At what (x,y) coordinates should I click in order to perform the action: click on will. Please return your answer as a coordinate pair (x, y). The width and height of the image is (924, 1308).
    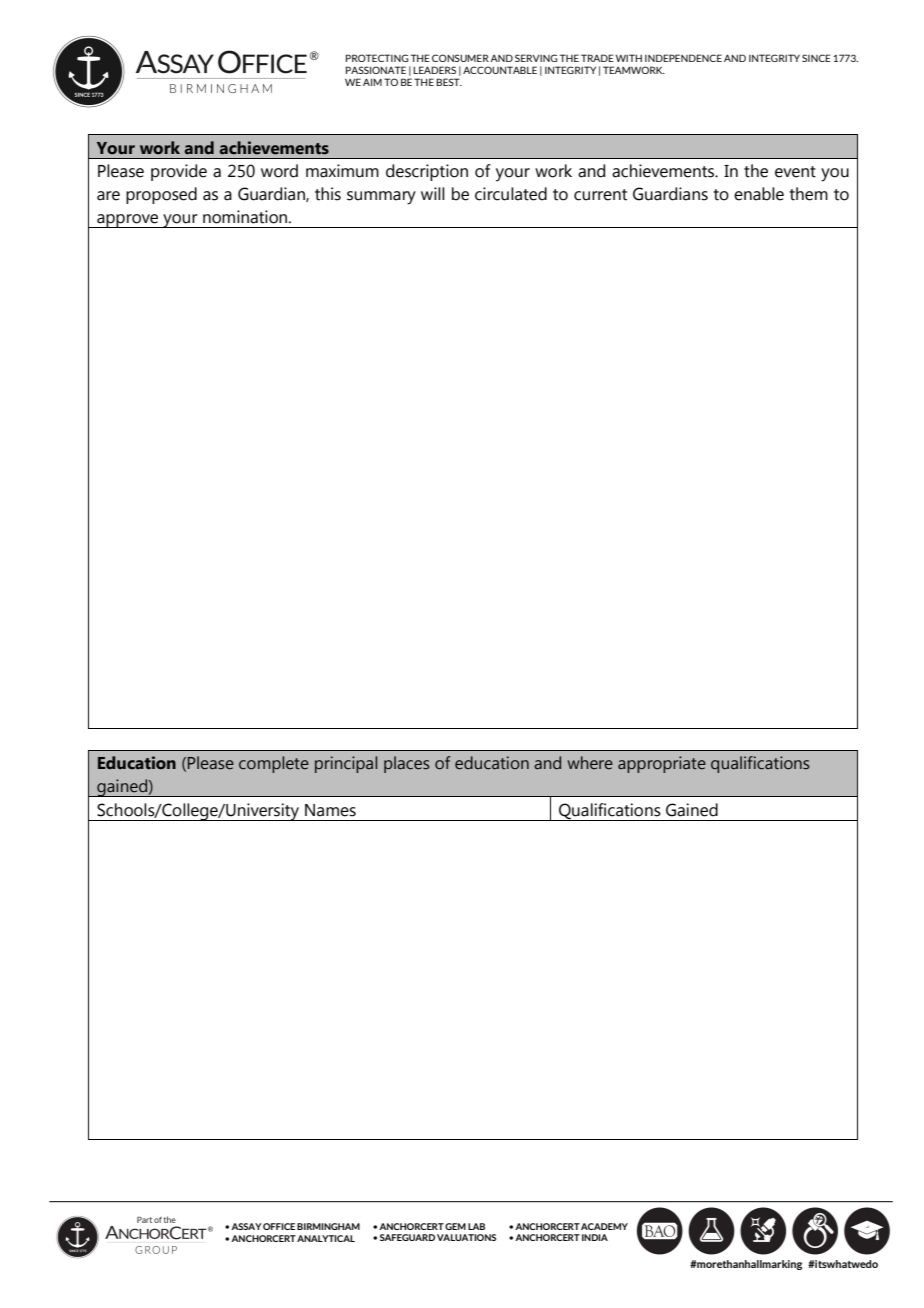
    Looking at the image, I should click on (433, 193).
